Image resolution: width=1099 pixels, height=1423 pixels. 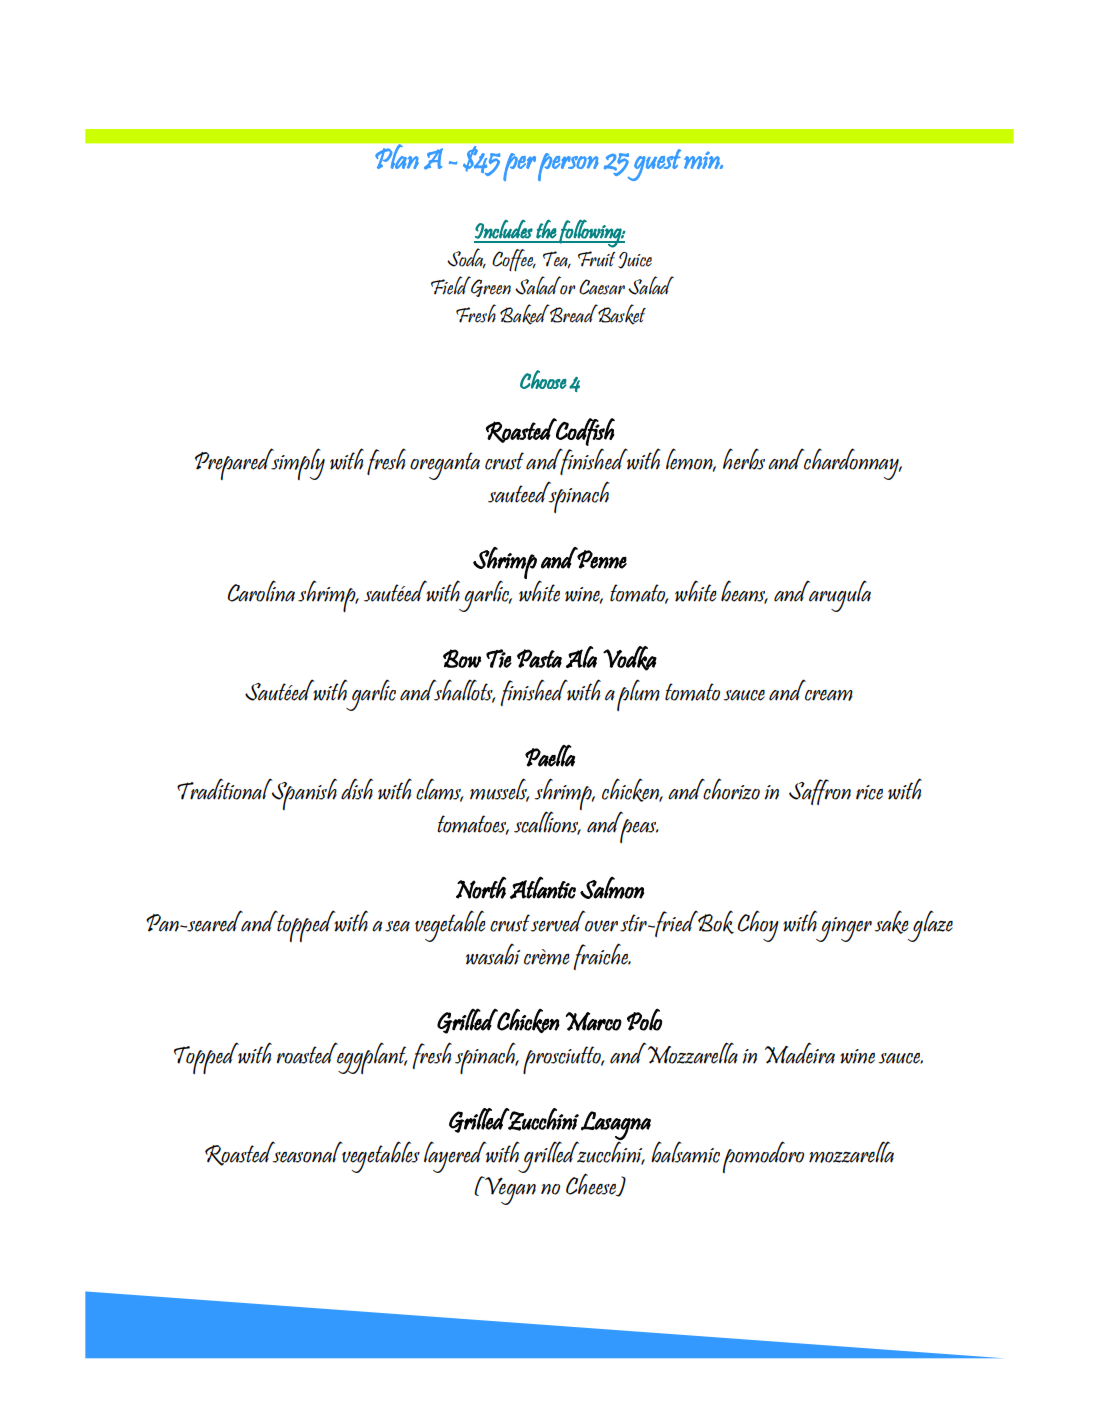 I want to click on Vegan, so click(x=509, y=1191).
